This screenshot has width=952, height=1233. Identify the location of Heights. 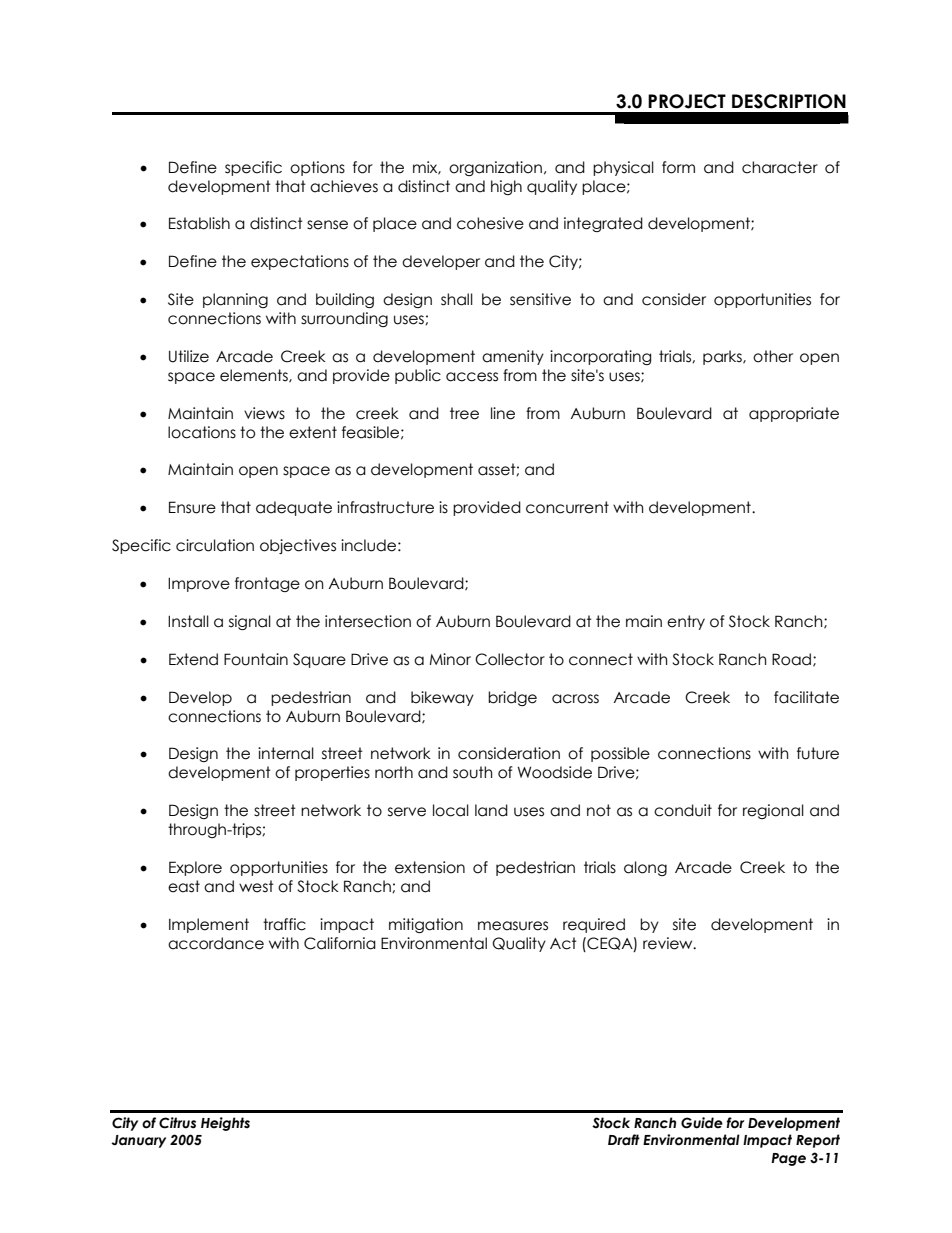
(225, 1124).
